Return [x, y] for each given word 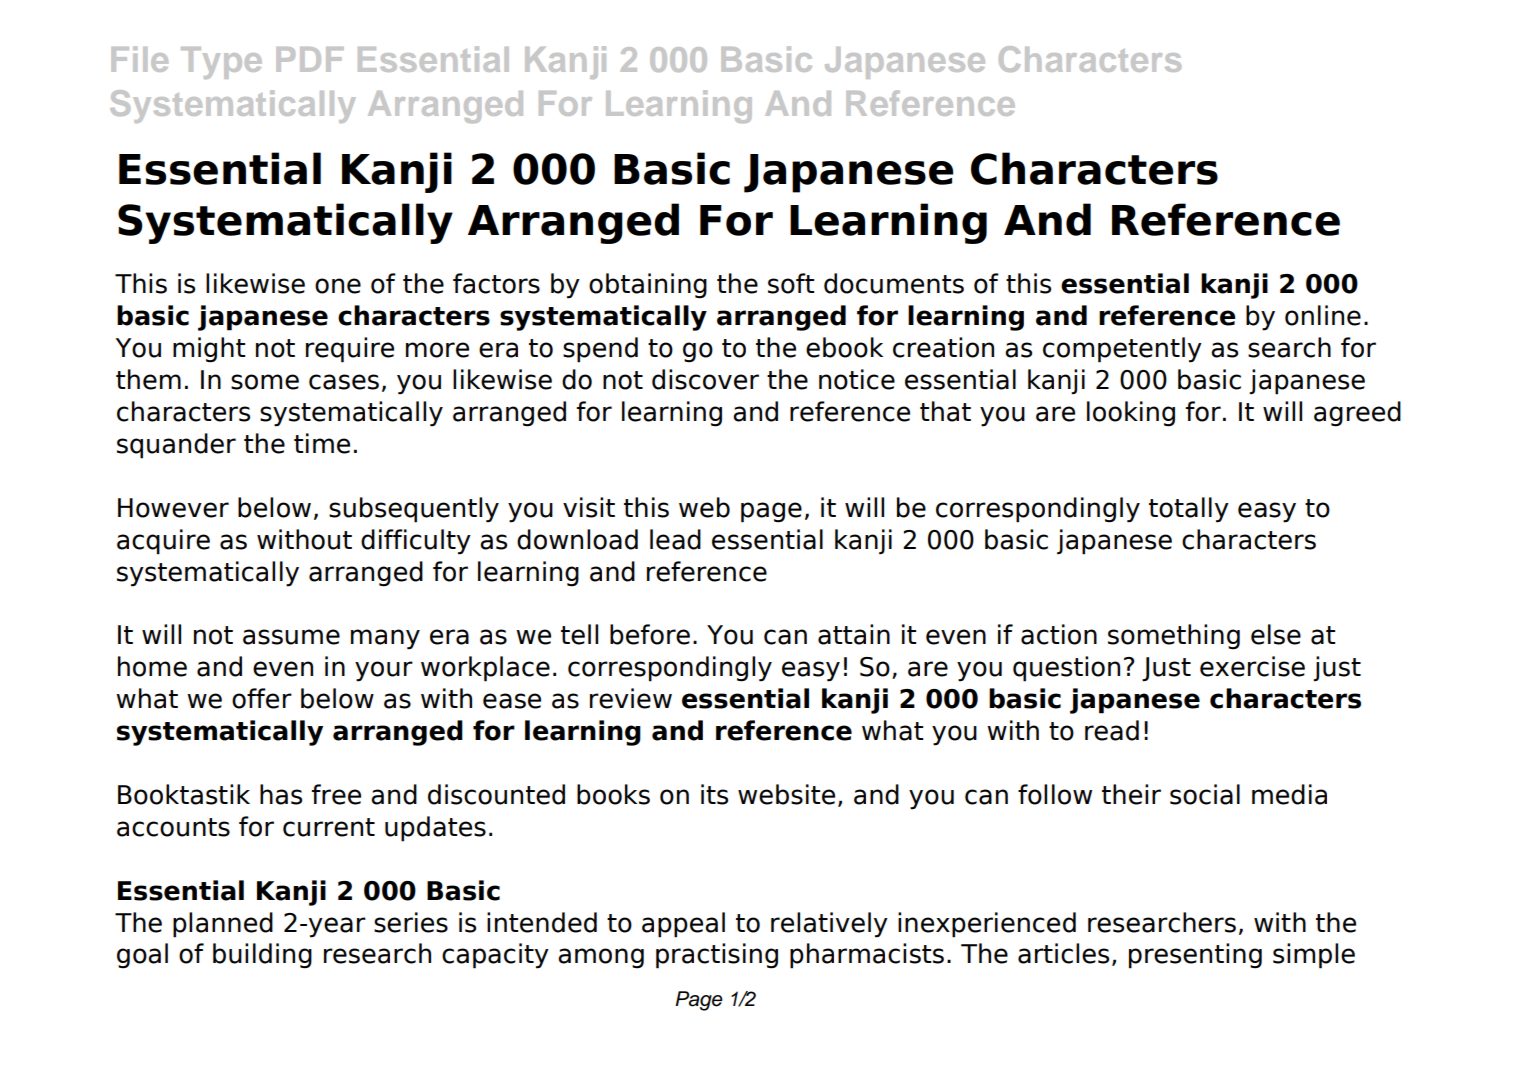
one [338, 286]
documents [894, 283]
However [173, 508]
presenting [1195, 956]
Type [221, 63]
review [631, 698]
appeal [683, 925]
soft [791, 283]
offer [262, 698]
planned [223, 925]
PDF [310, 59]
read [1112, 730]
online [1323, 315]
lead [675, 539]
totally [1189, 510]
